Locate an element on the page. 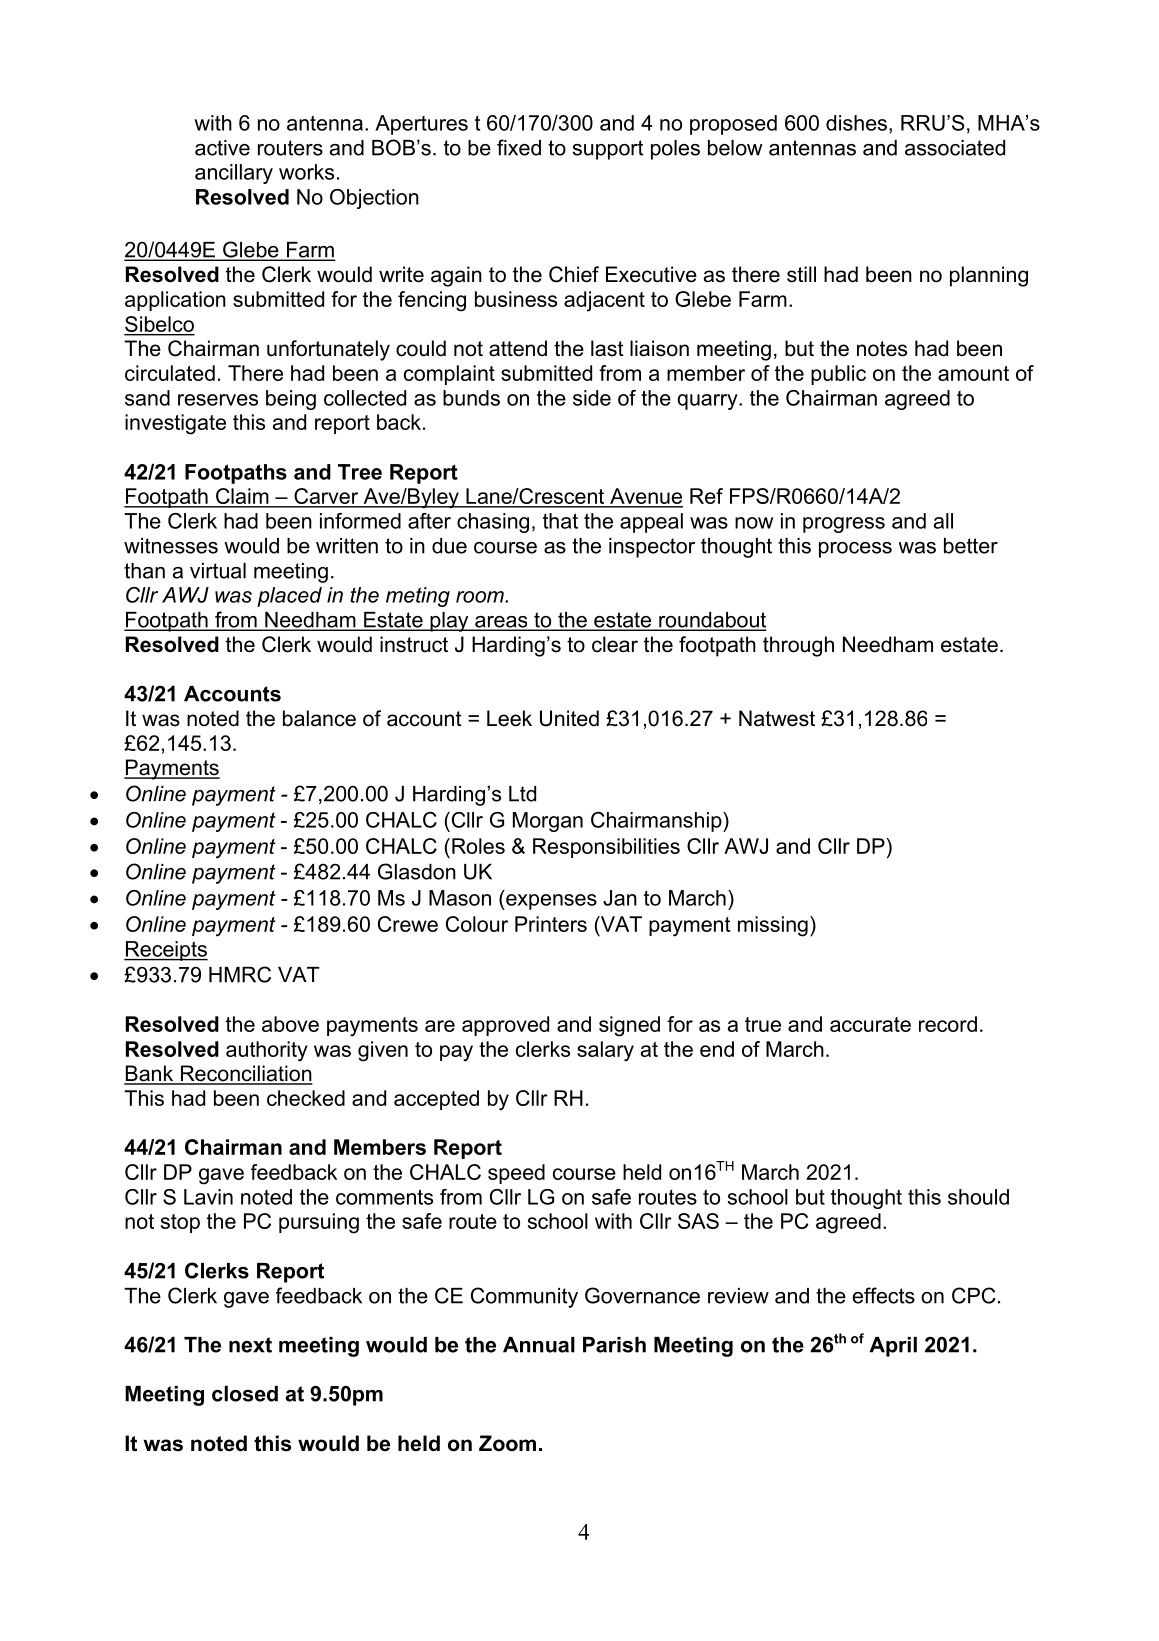  that is located at coordinates (560, 521).
